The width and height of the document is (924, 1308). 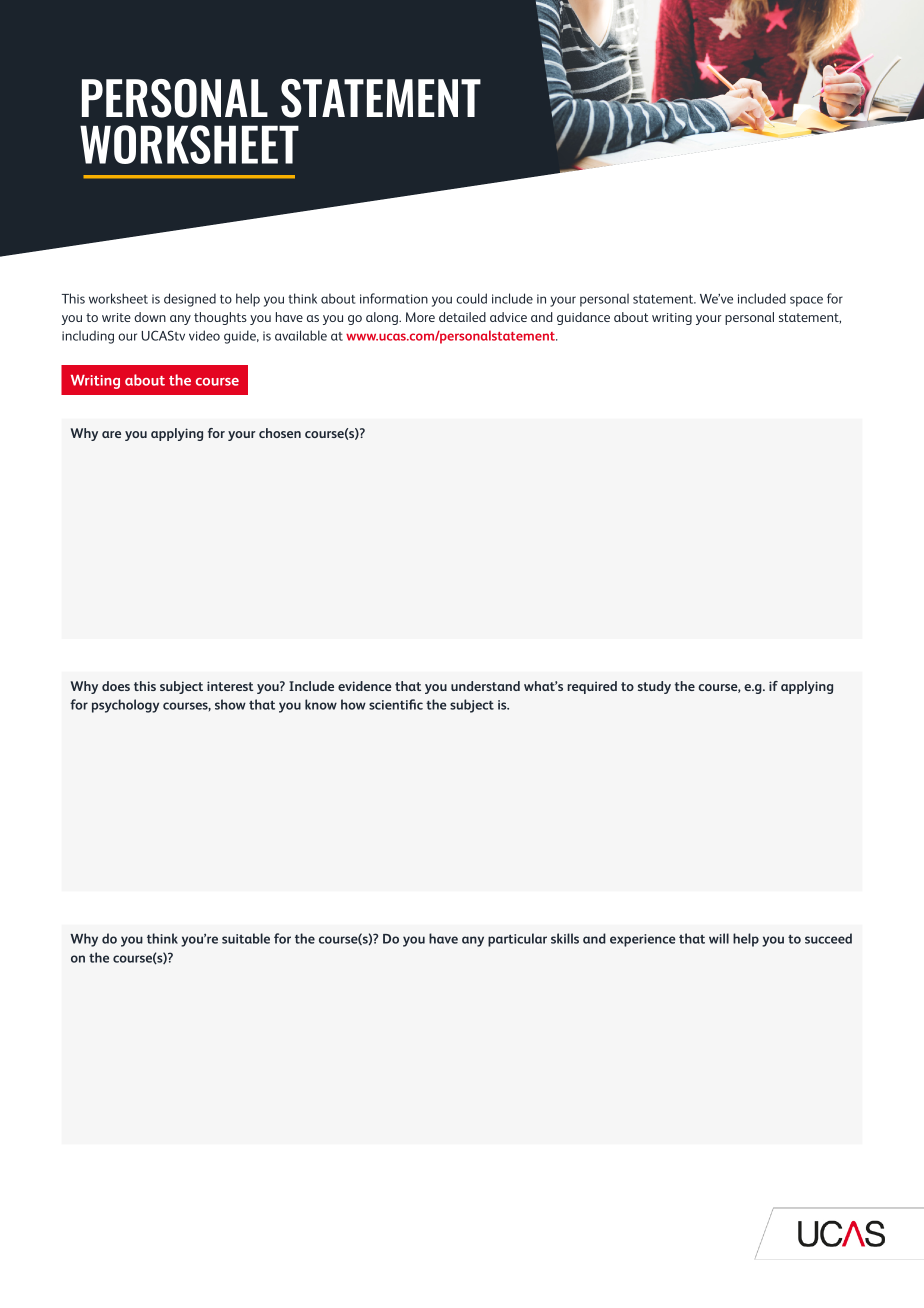 What do you see at coordinates (508, 317) in the document?
I see `advice` at bounding box center [508, 317].
